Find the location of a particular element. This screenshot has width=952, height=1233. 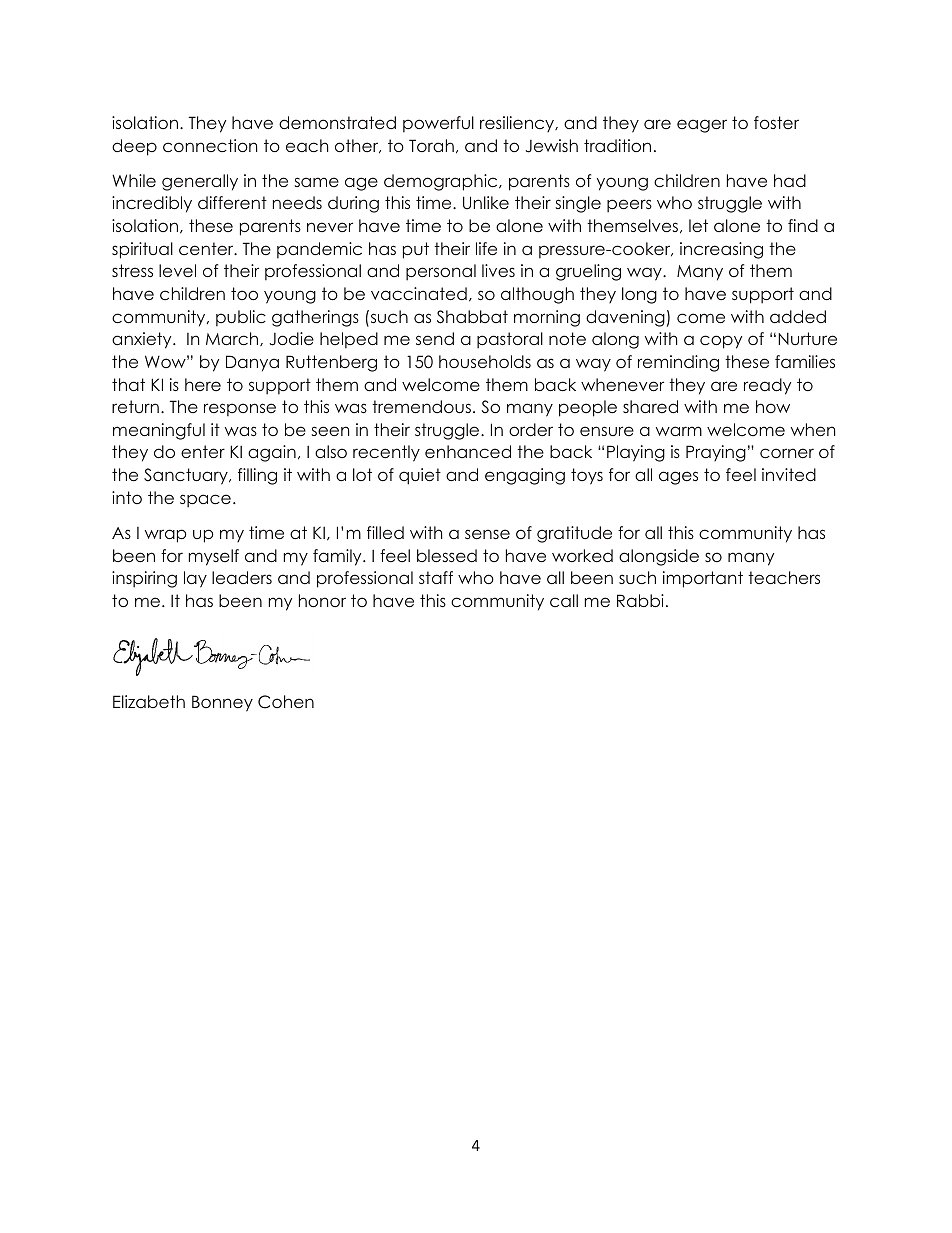

Torah is located at coordinates (431, 145).
